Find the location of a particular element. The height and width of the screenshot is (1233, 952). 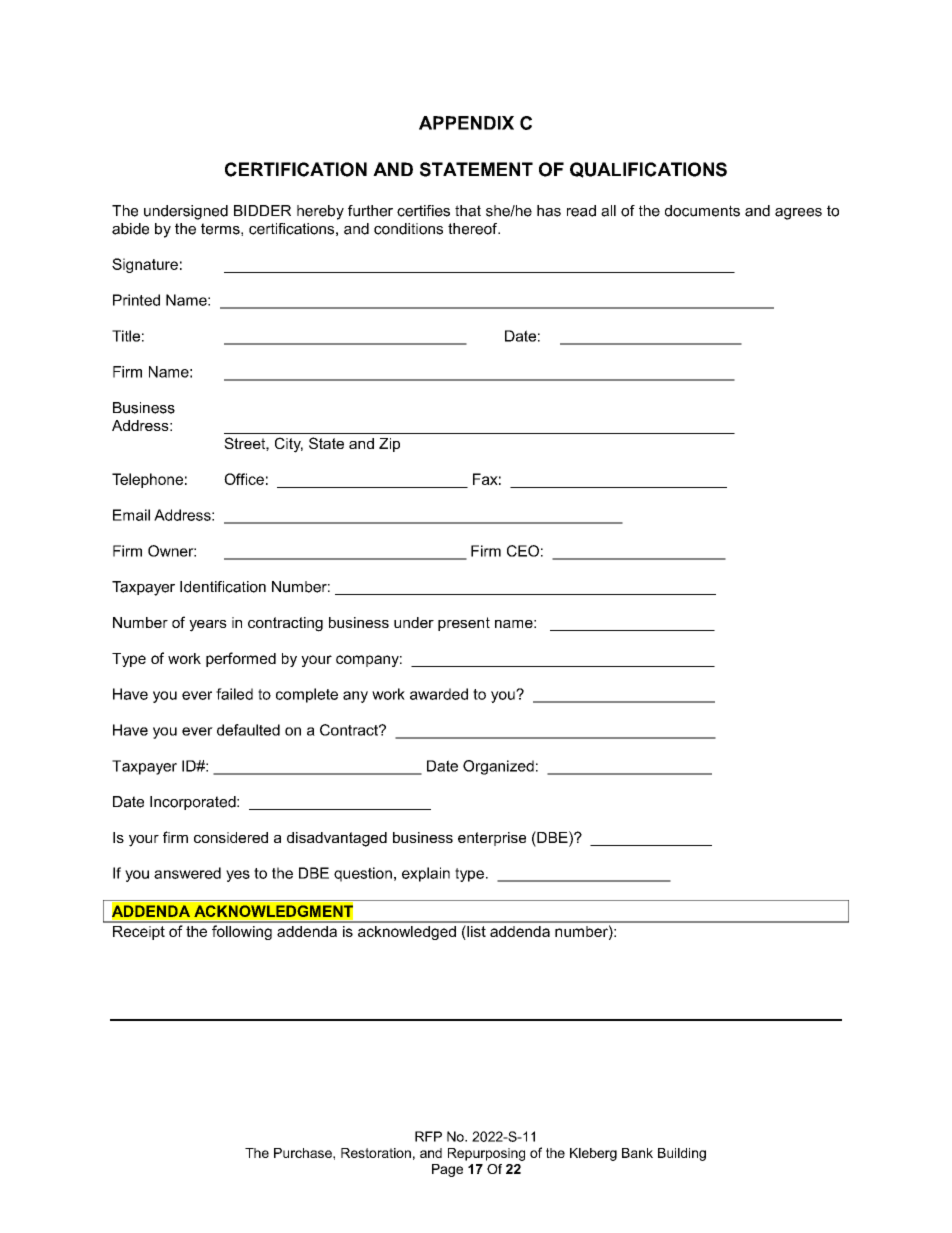

BIDDER is located at coordinates (262, 210).
